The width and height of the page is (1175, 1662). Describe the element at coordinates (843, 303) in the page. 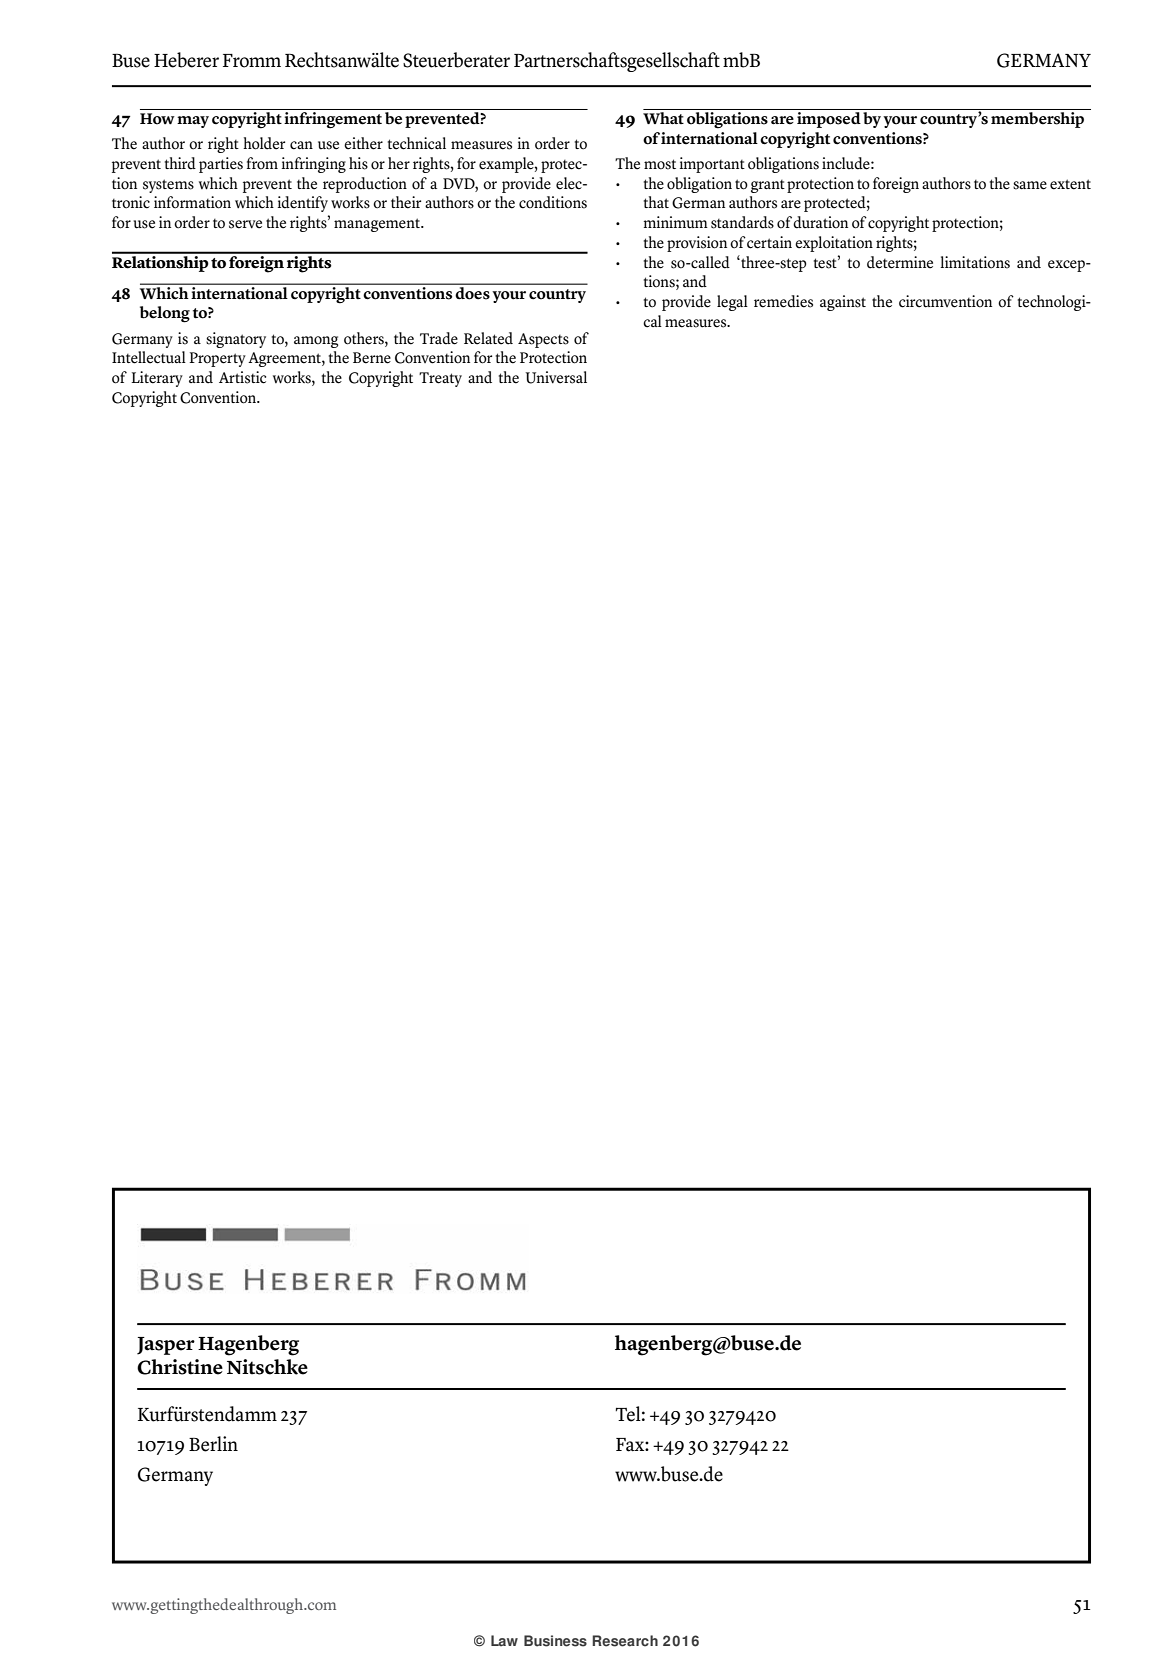

I see `against` at that location.
